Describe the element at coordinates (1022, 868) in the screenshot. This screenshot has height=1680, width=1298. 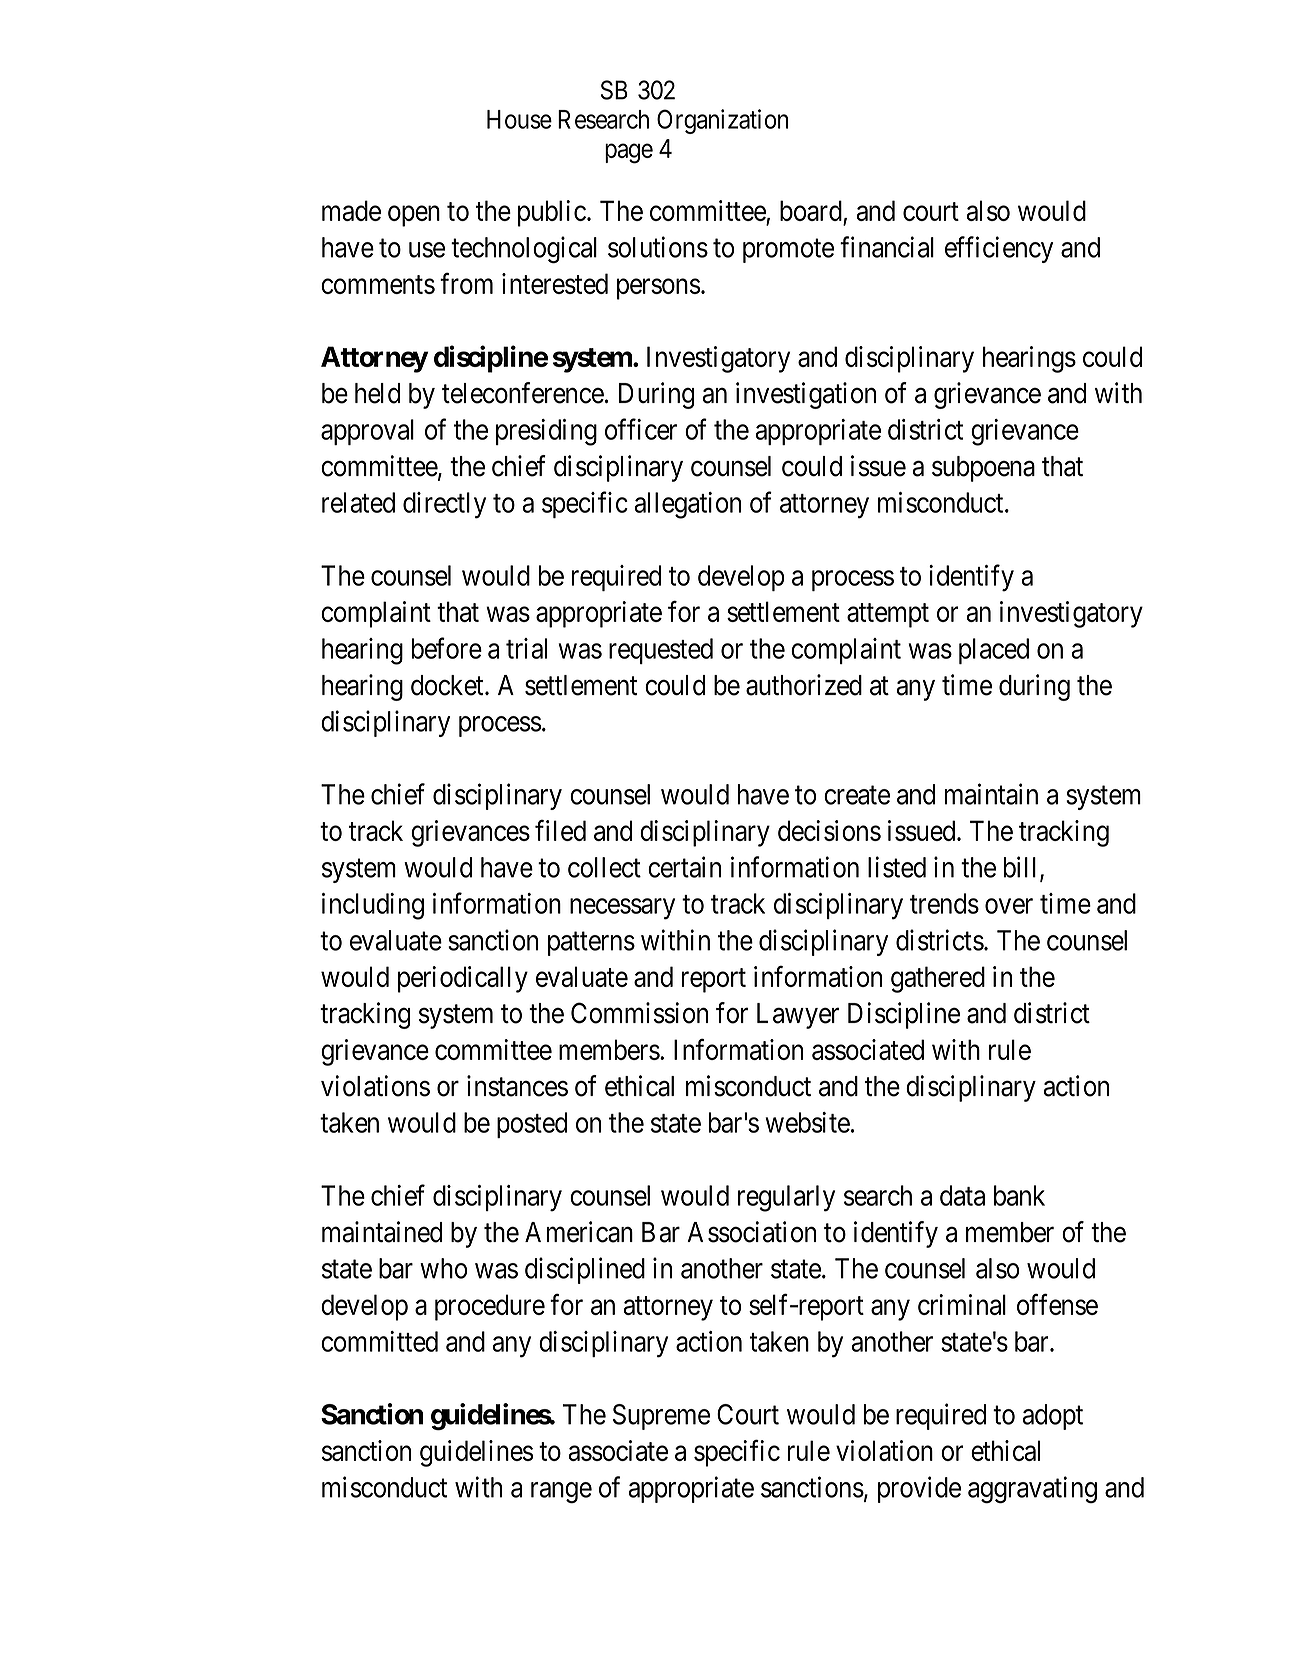
I see `bill` at that location.
